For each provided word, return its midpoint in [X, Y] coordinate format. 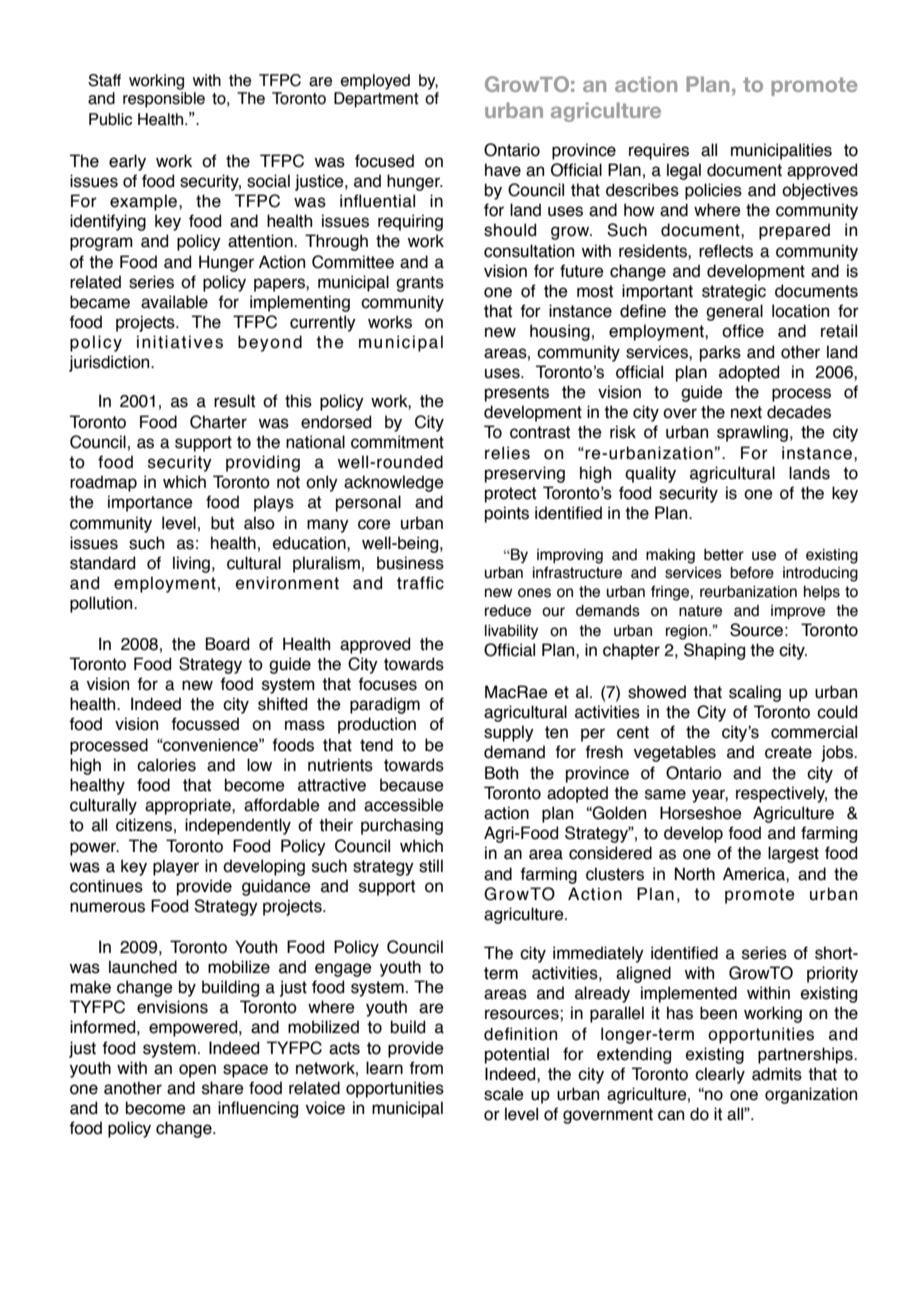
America [755, 874]
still [431, 866]
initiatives [180, 342]
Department [376, 100]
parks [720, 353]
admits [777, 1074]
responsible [164, 100]
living [191, 564]
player [176, 867]
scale [504, 1094]
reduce [508, 611]
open [197, 1071]
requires [659, 151]
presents [517, 394]
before [752, 573]
